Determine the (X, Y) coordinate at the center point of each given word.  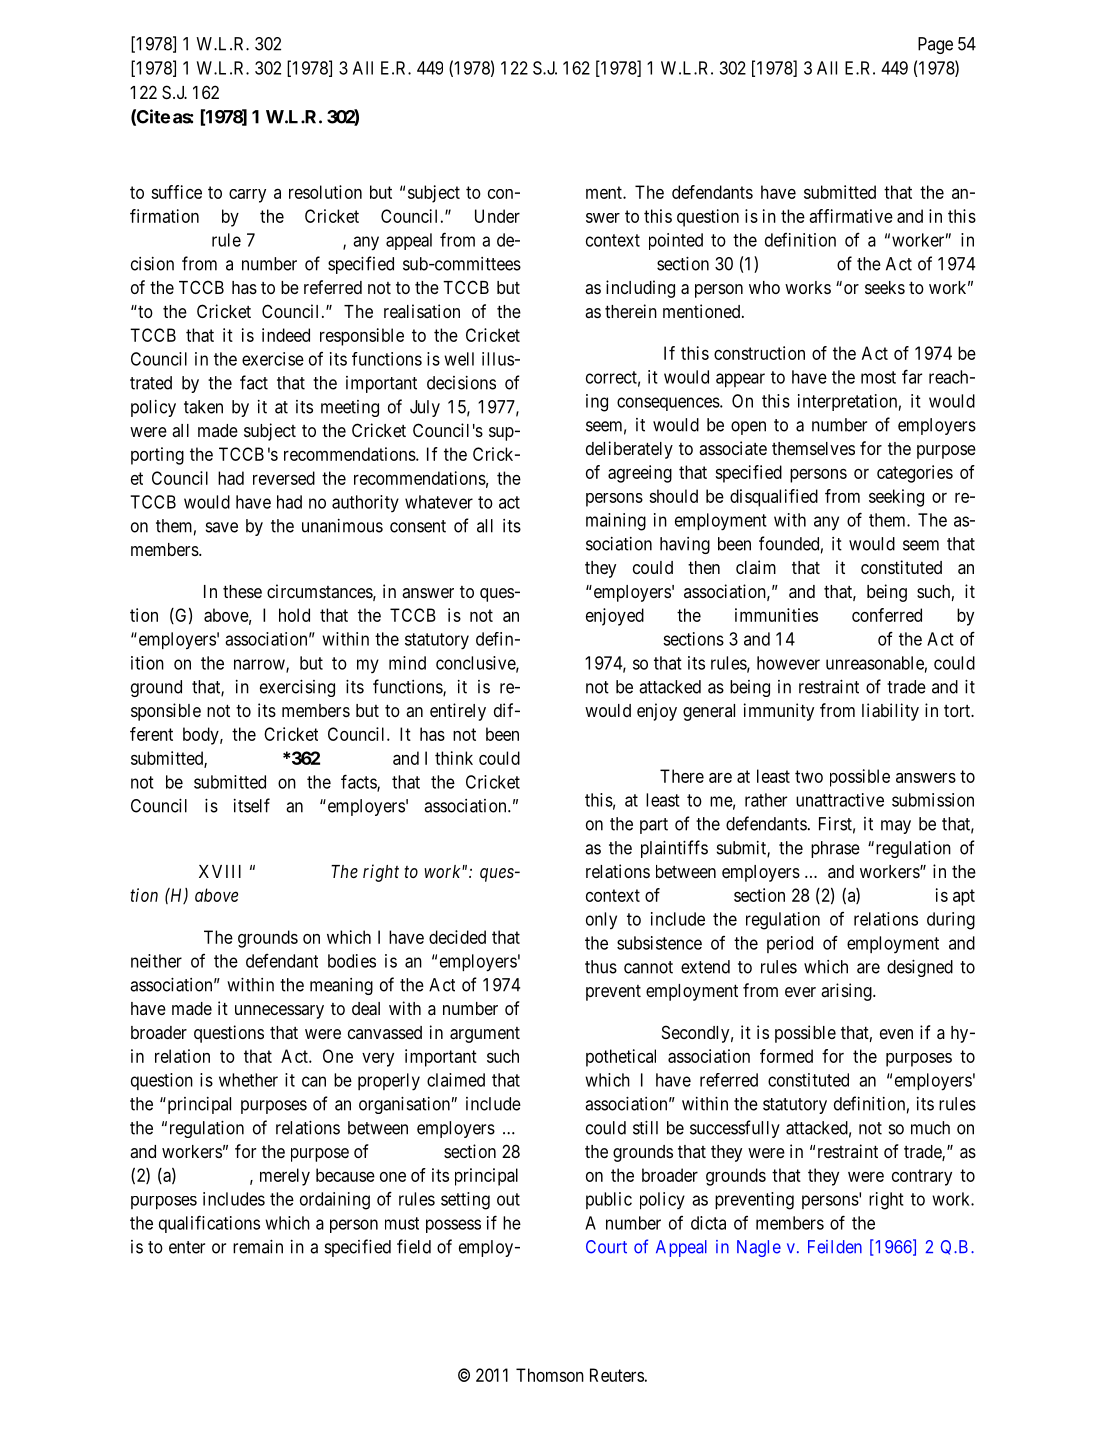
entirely (458, 712)
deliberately (629, 450)
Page (935, 45)
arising (847, 992)
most (878, 377)
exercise (273, 359)
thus (601, 967)
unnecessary (279, 1012)
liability (890, 712)
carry (247, 196)
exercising (297, 688)
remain (258, 1246)
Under (497, 216)
